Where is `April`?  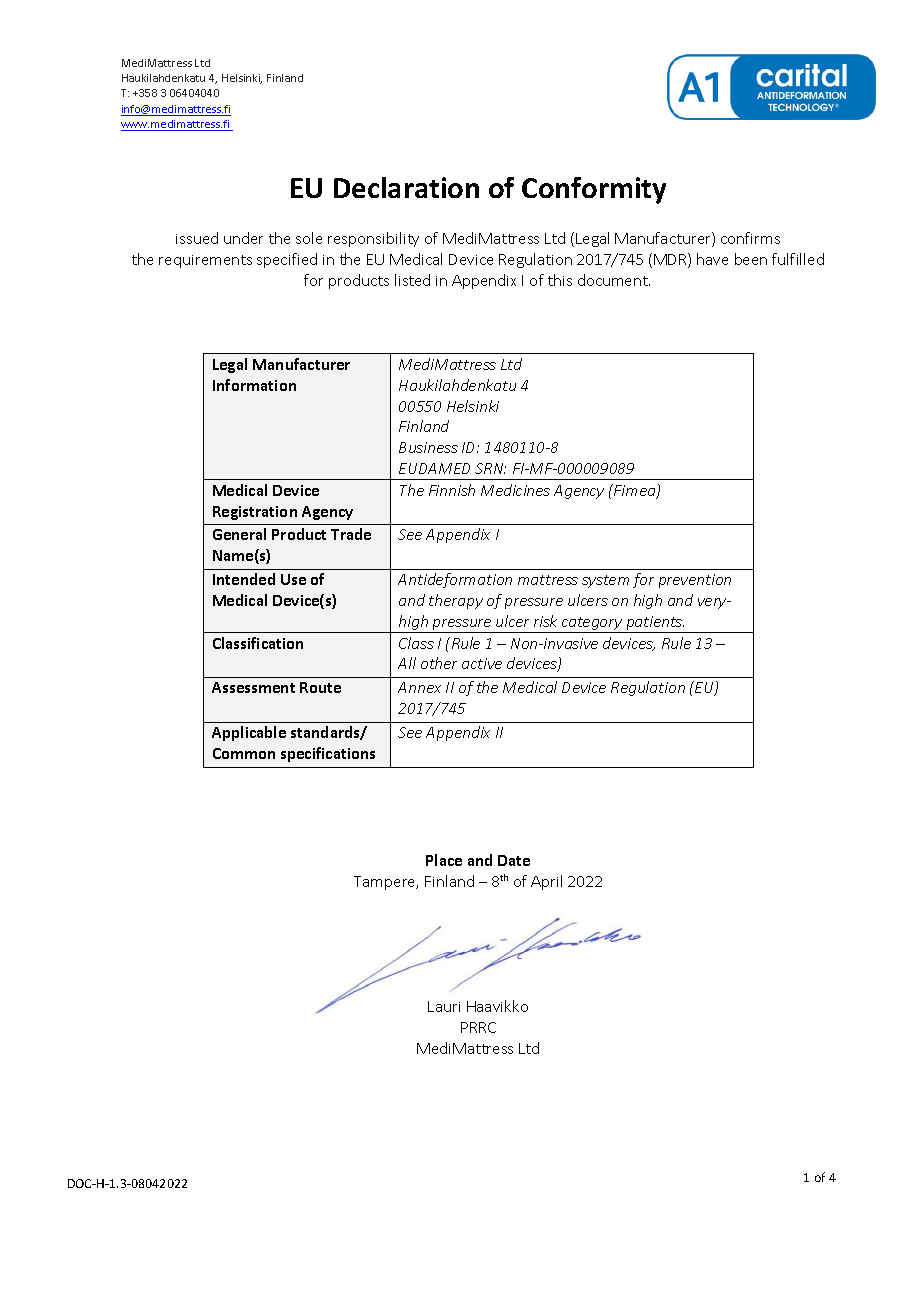 April is located at coordinates (546, 882).
